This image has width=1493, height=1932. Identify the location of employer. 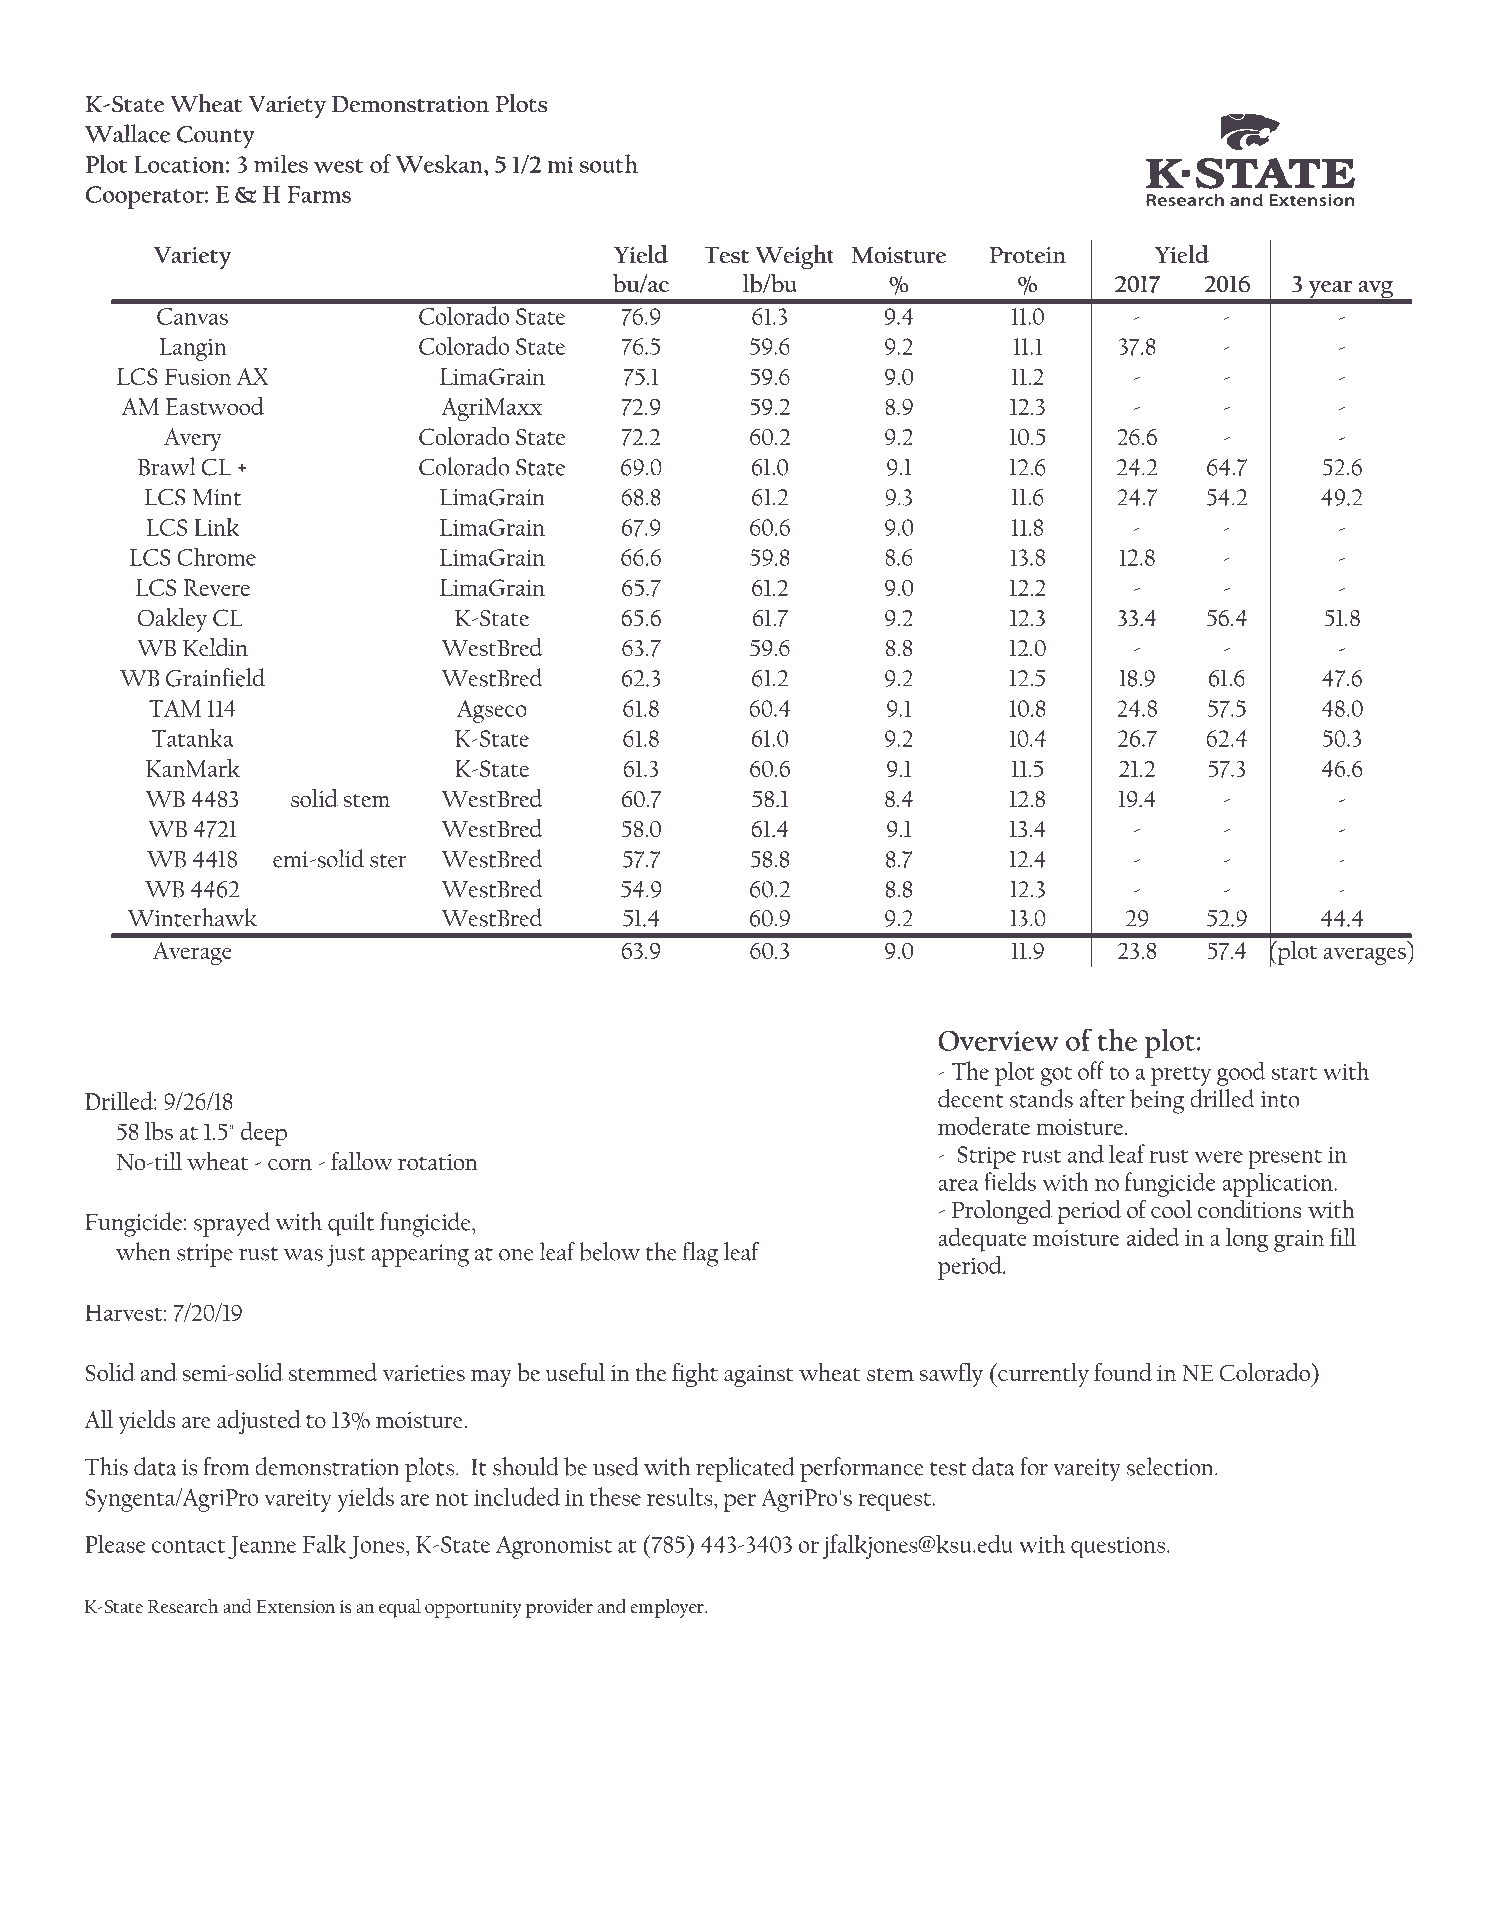
(668, 1608).
